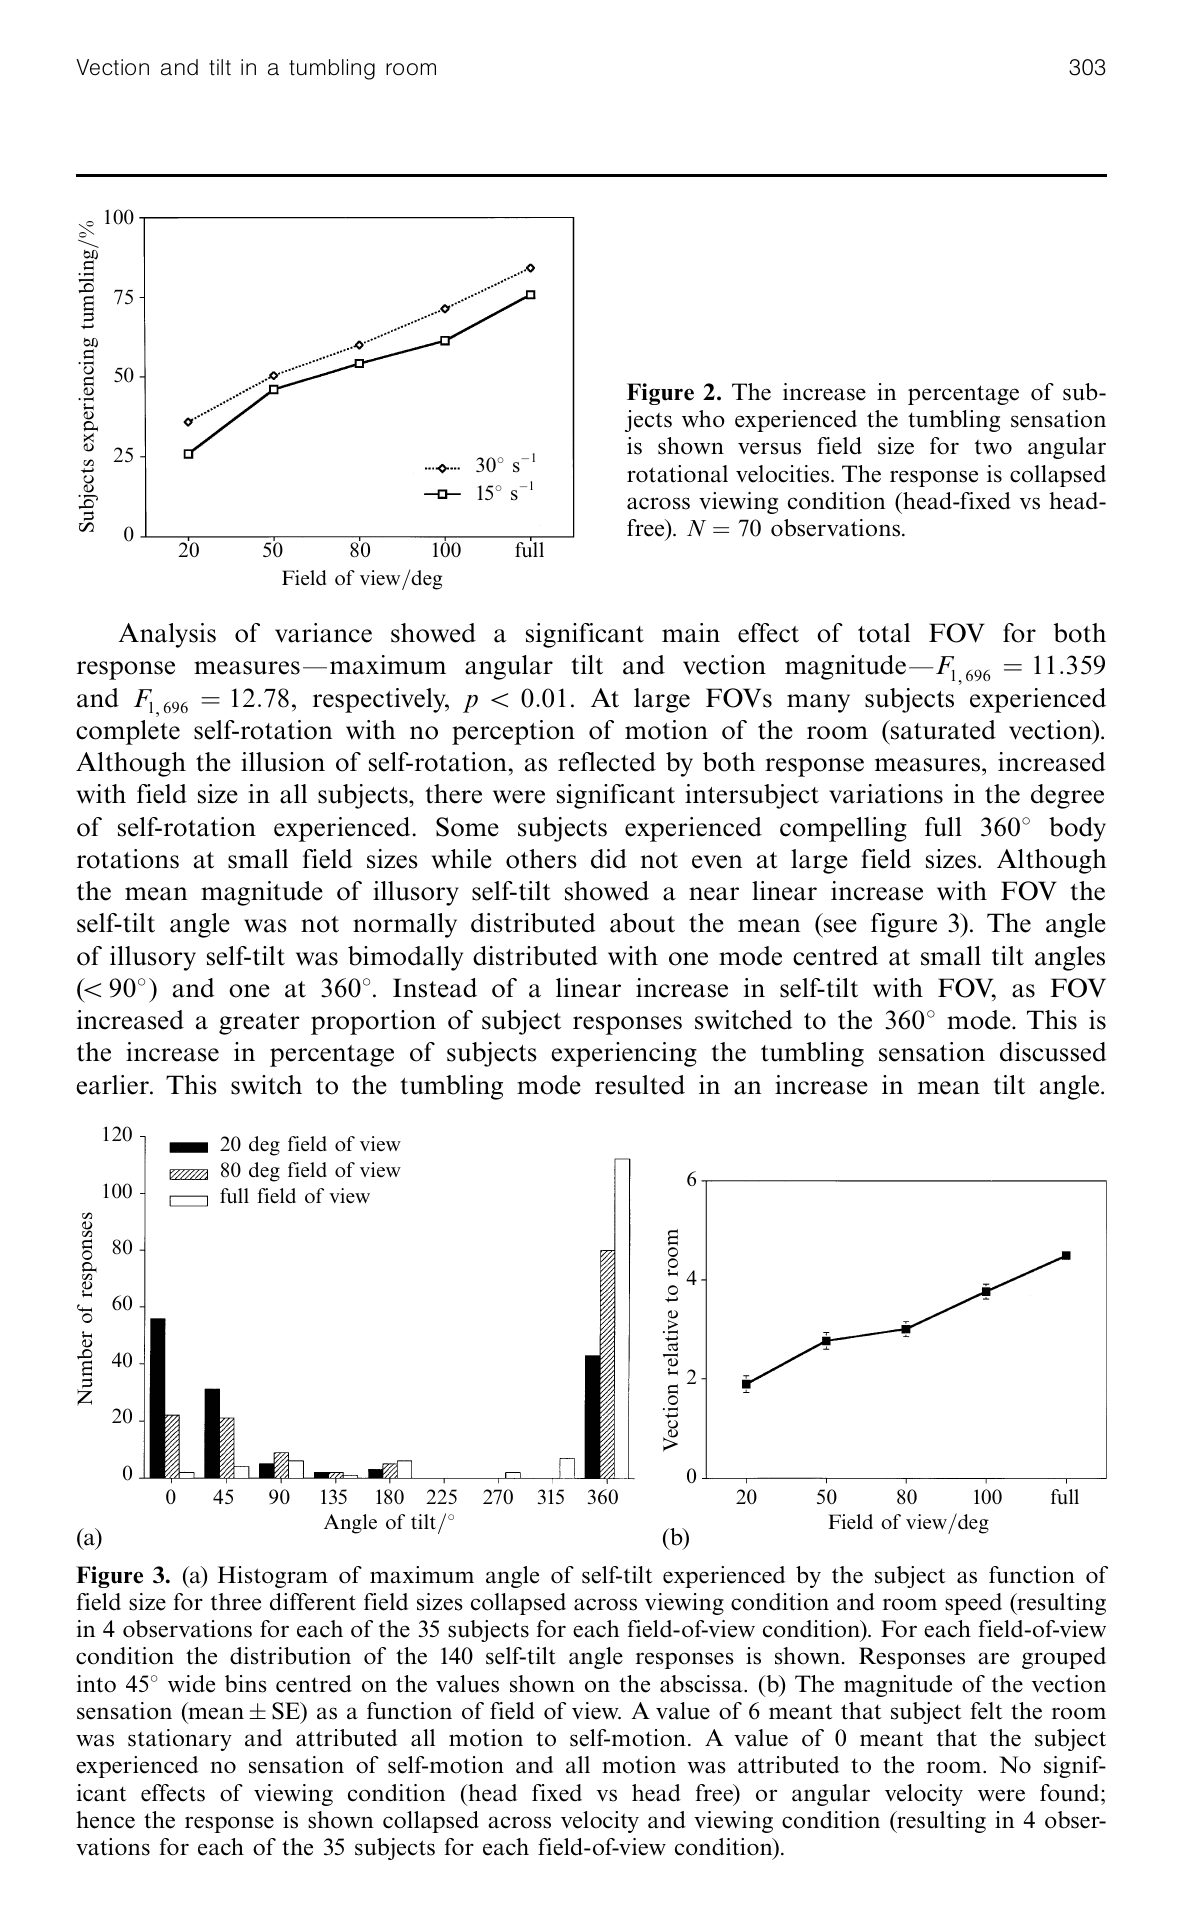 This document has width=1183, height=1915. What do you see at coordinates (167, 635) in the document?
I see `Analysis` at bounding box center [167, 635].
